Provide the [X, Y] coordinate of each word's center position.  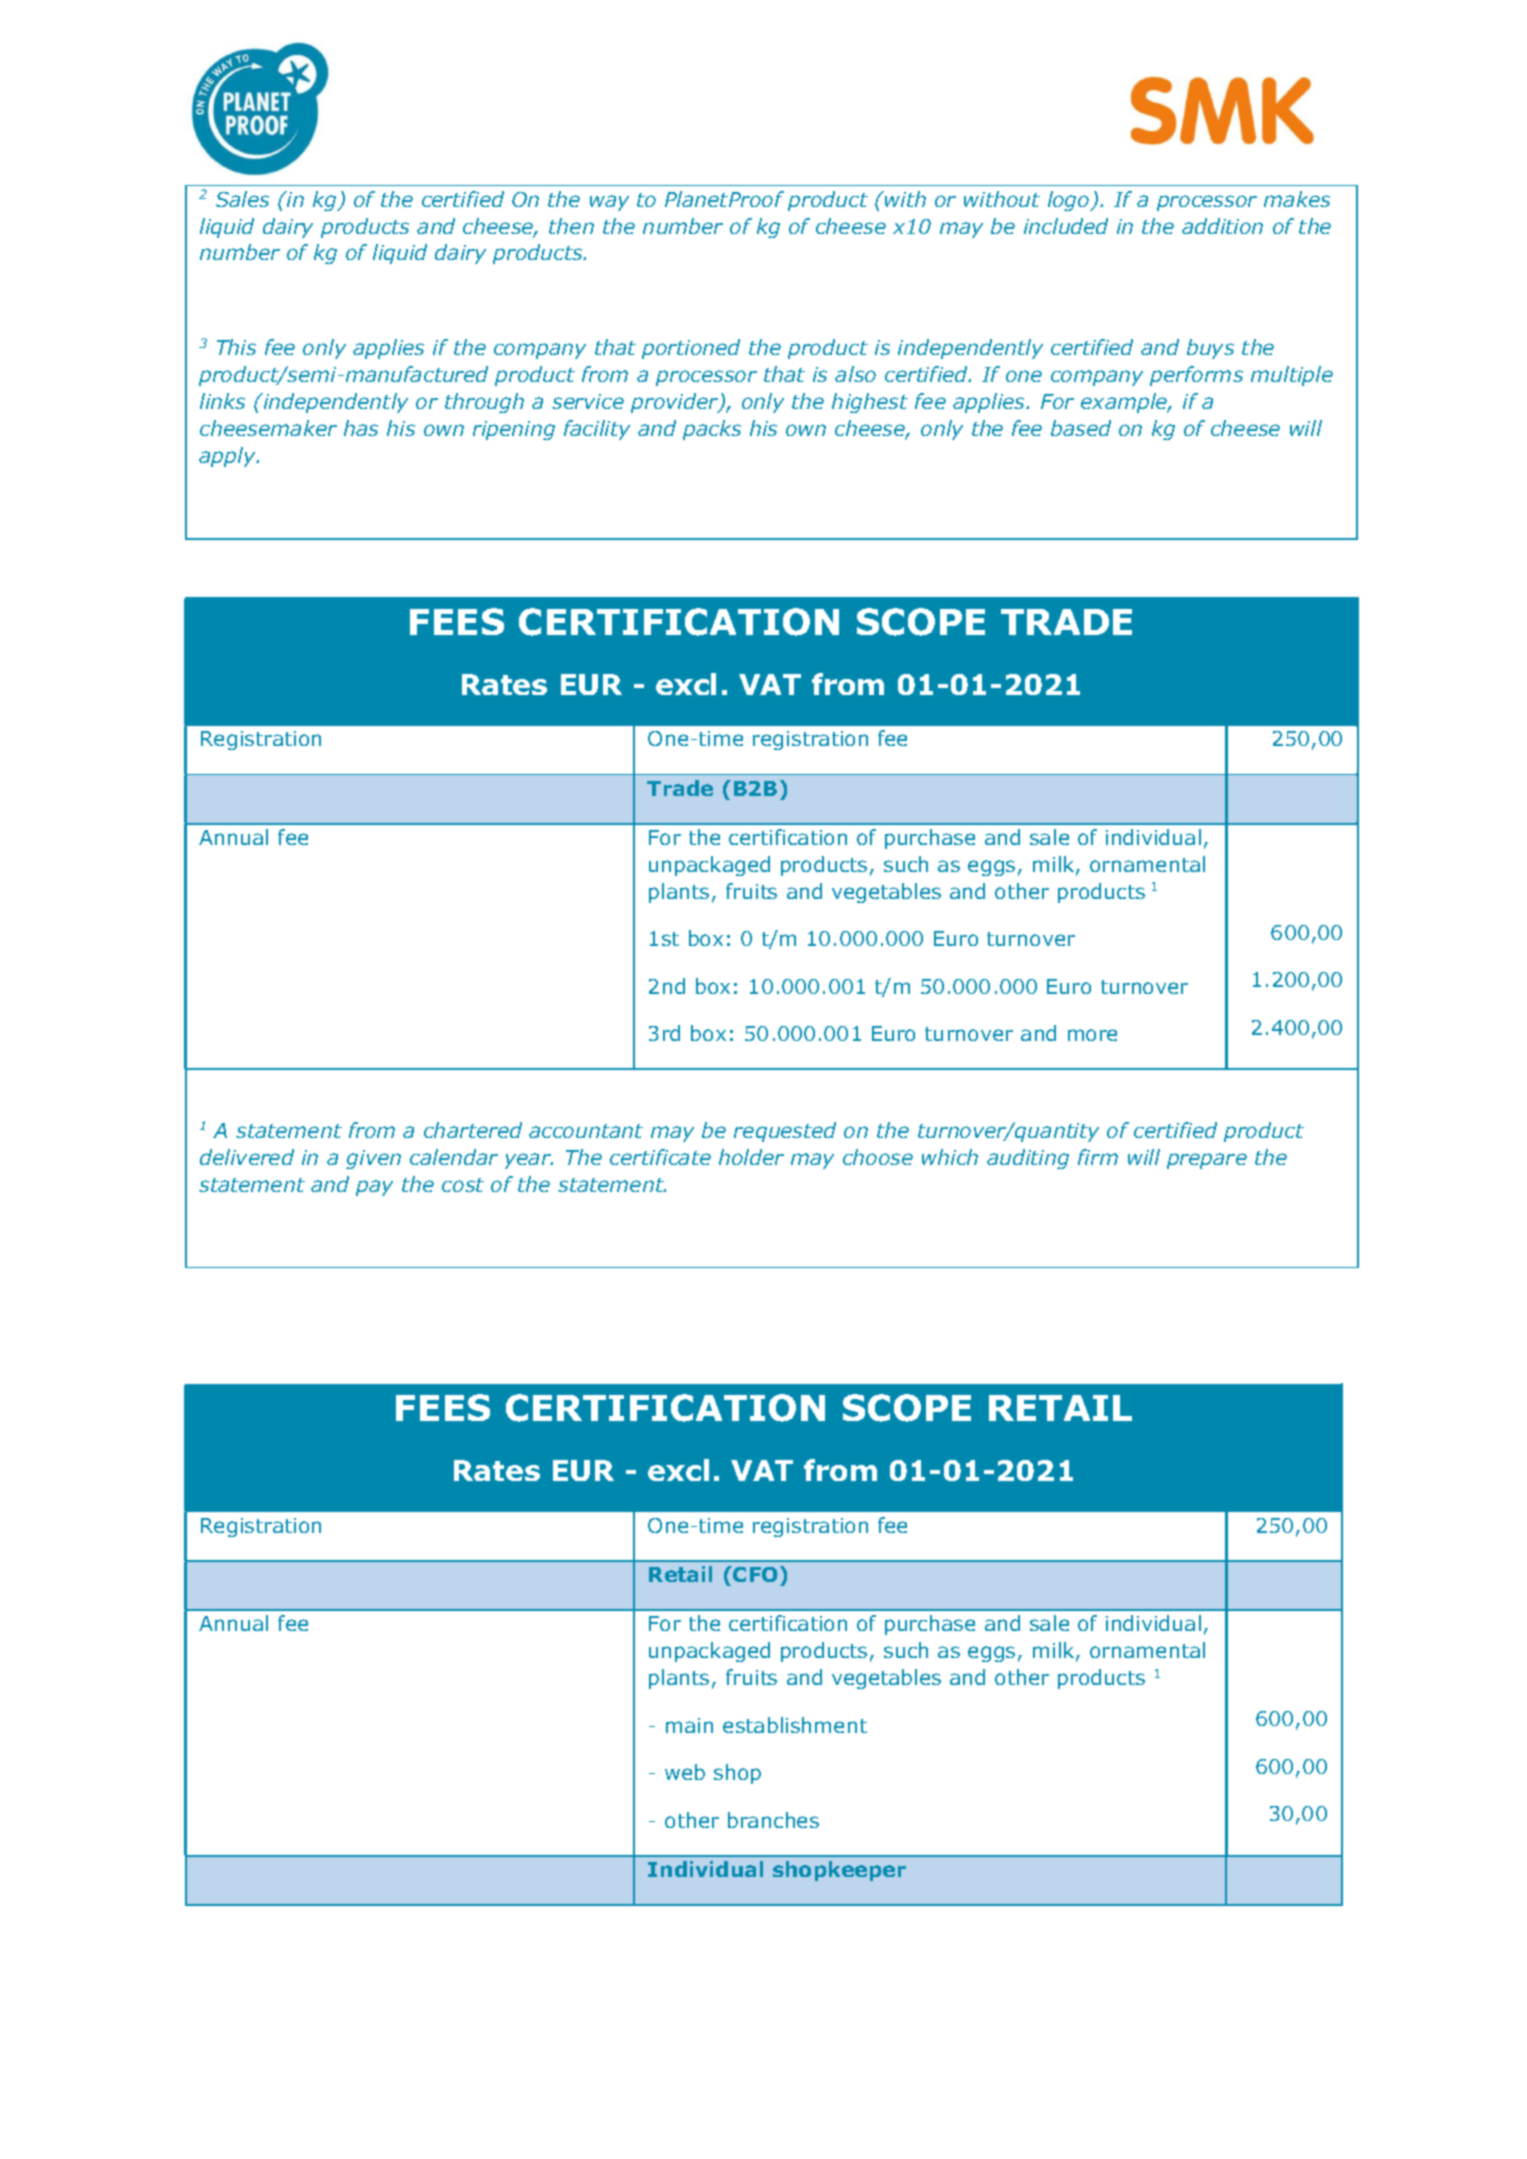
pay [374, 1188]
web [685, 1772]
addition [1222, 226]
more [1092, 1035]
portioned [691, 349]
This [236, 347]
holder [751, 1157]
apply [229, 457]
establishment [795, 1725]
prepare [1207, 1161]
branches [773, 1820]
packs [712, 430]
